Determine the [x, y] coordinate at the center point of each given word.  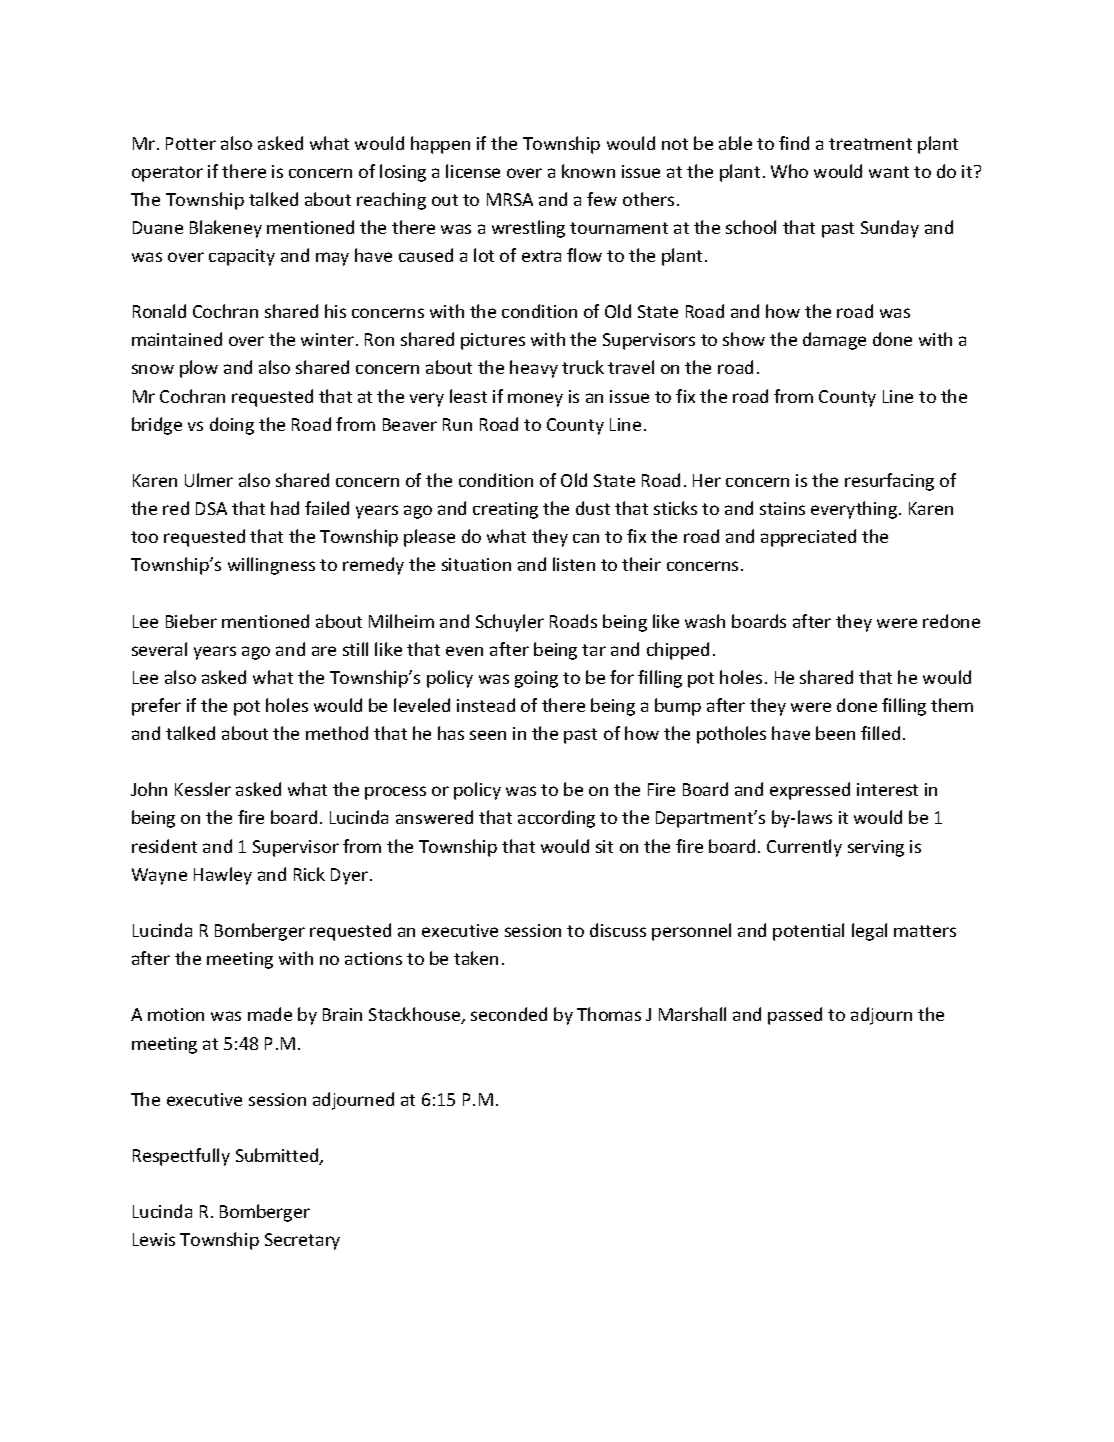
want [889, 172]
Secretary [302, 1241]
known [588, 171]
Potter [191, 143]
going [536, 679]
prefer [156, 707]
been [835, 733]
